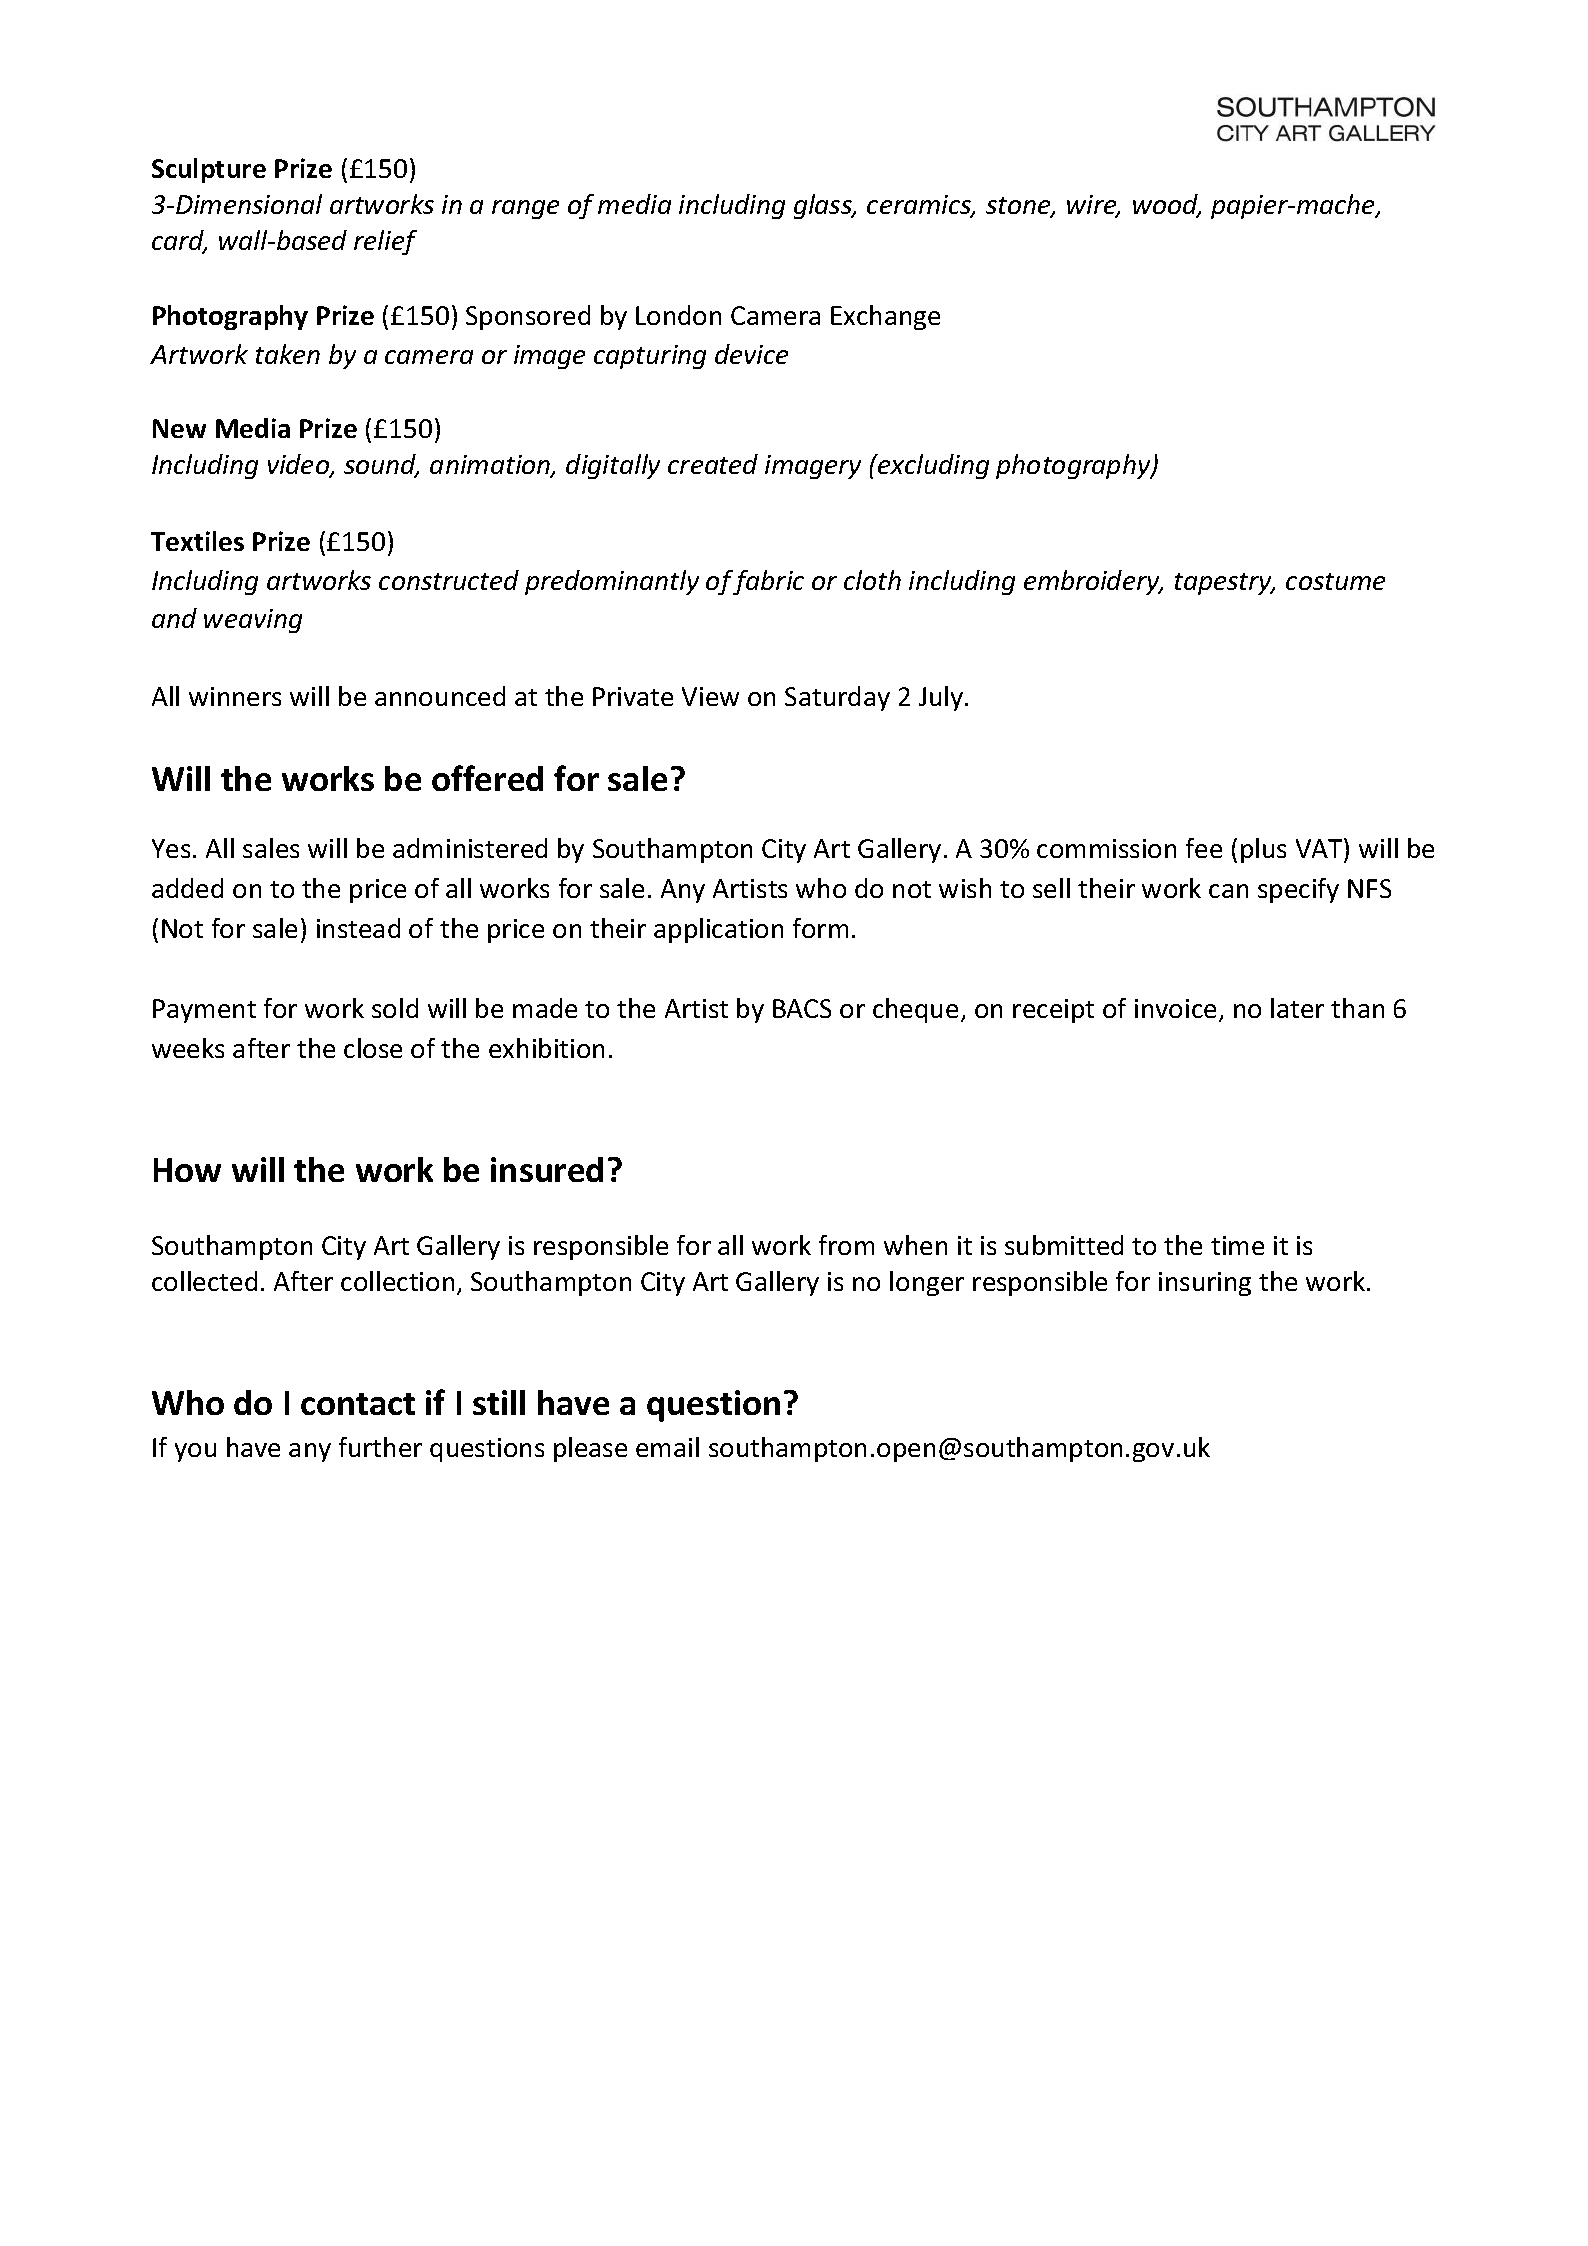  Describe the element at coordinates (1335, 581) in the document. I see `costume` at that location.
